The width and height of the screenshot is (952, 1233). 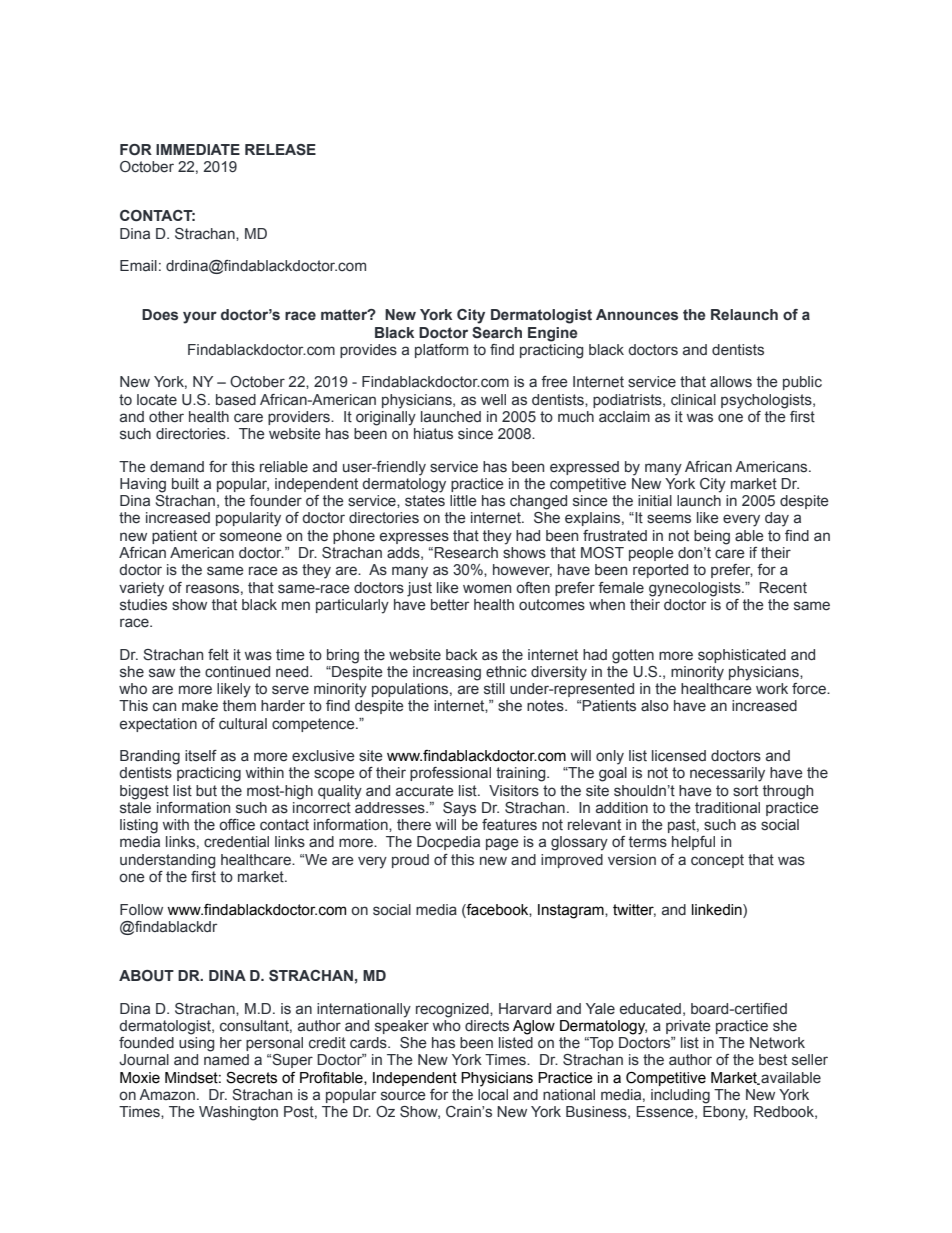 What do you see at coordinates (493, 1095) in the screenshot?
I see `local` at bounding box center [493, 1095].
